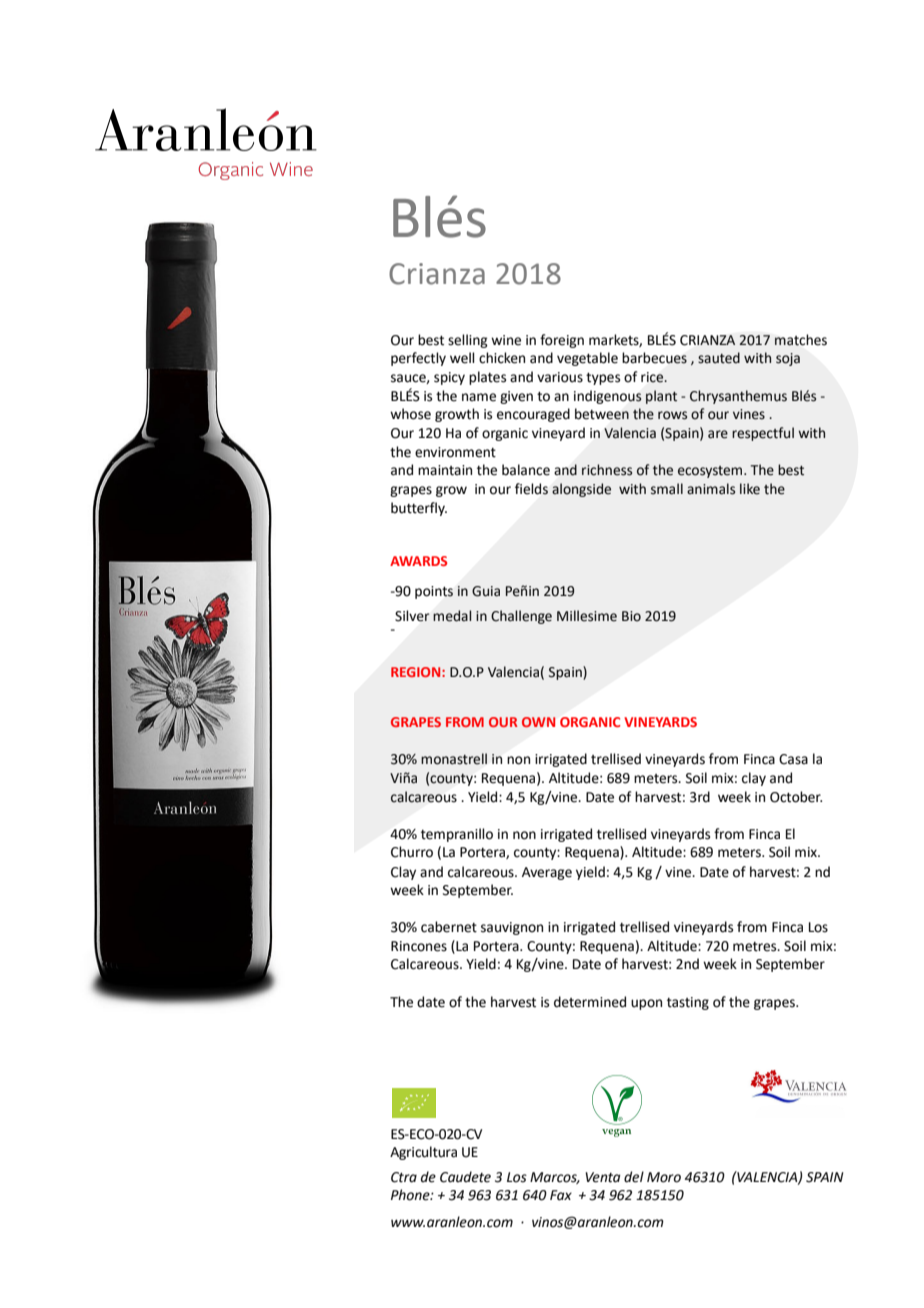 This page has height=1308, width=924. I want to click on del, so click(634, 1177).
